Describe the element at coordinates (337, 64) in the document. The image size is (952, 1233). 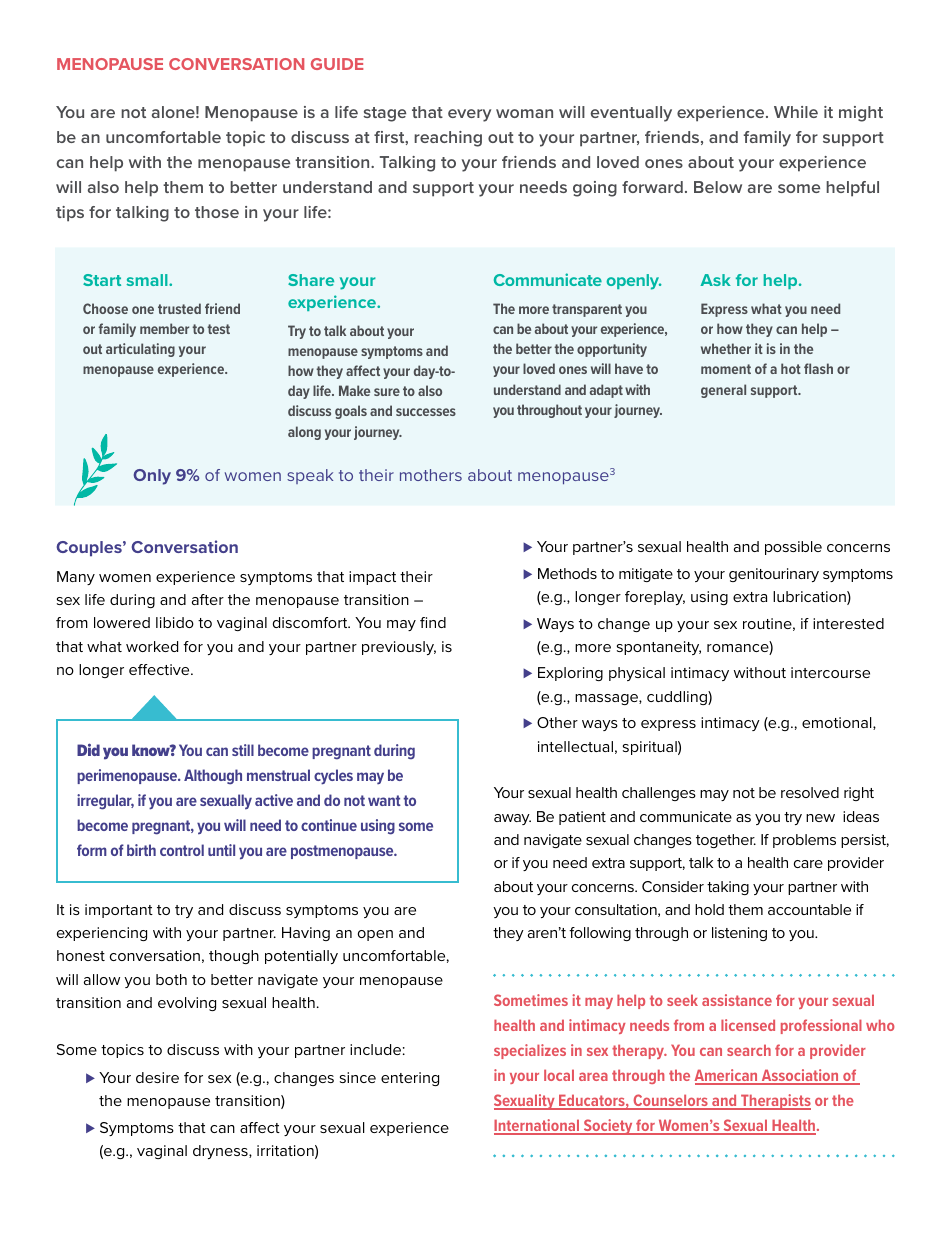
I see `GUIDE` at that location.
